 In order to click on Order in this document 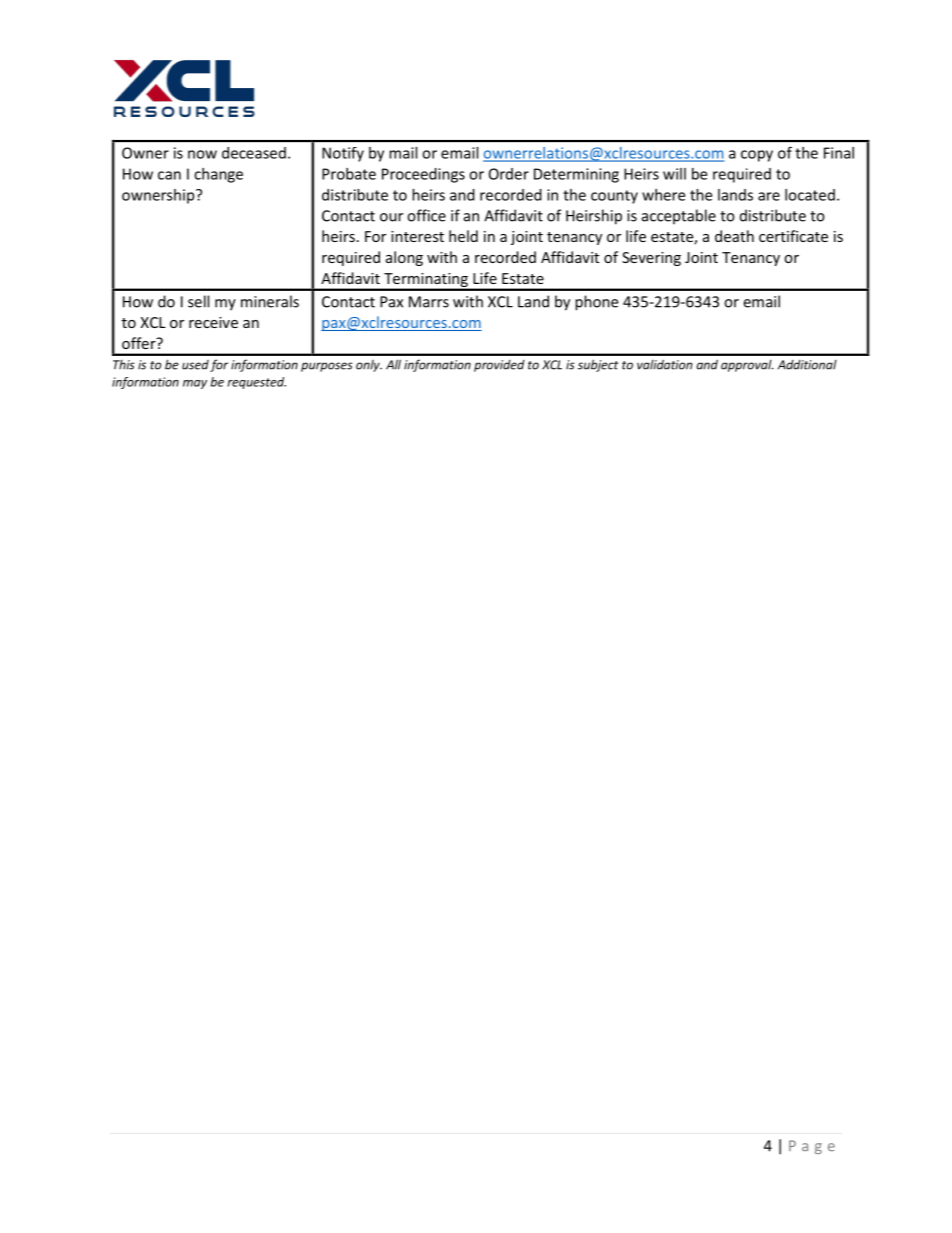, I will do `click(509, 174)`.
